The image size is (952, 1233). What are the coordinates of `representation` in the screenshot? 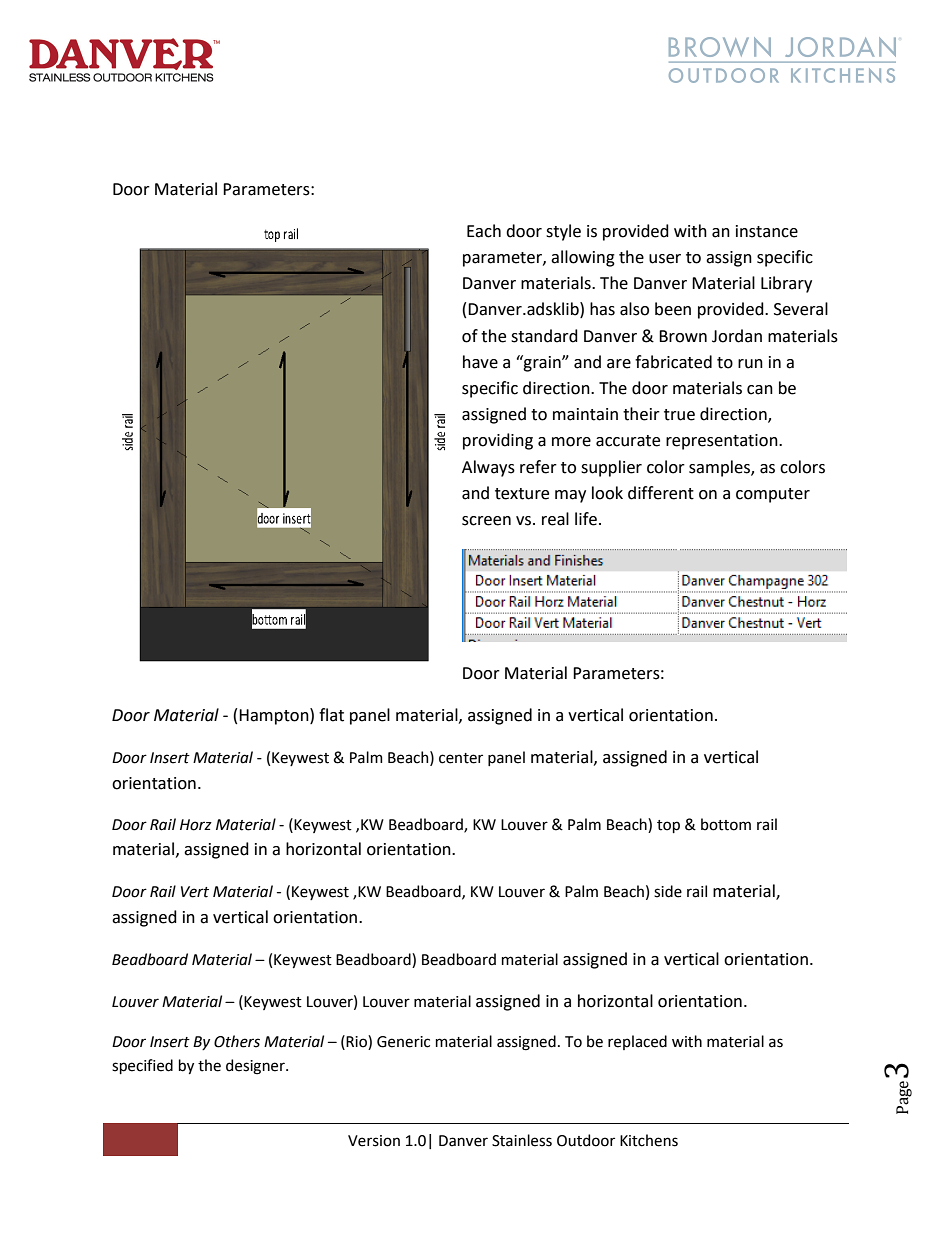 It's located at (723, 442).
